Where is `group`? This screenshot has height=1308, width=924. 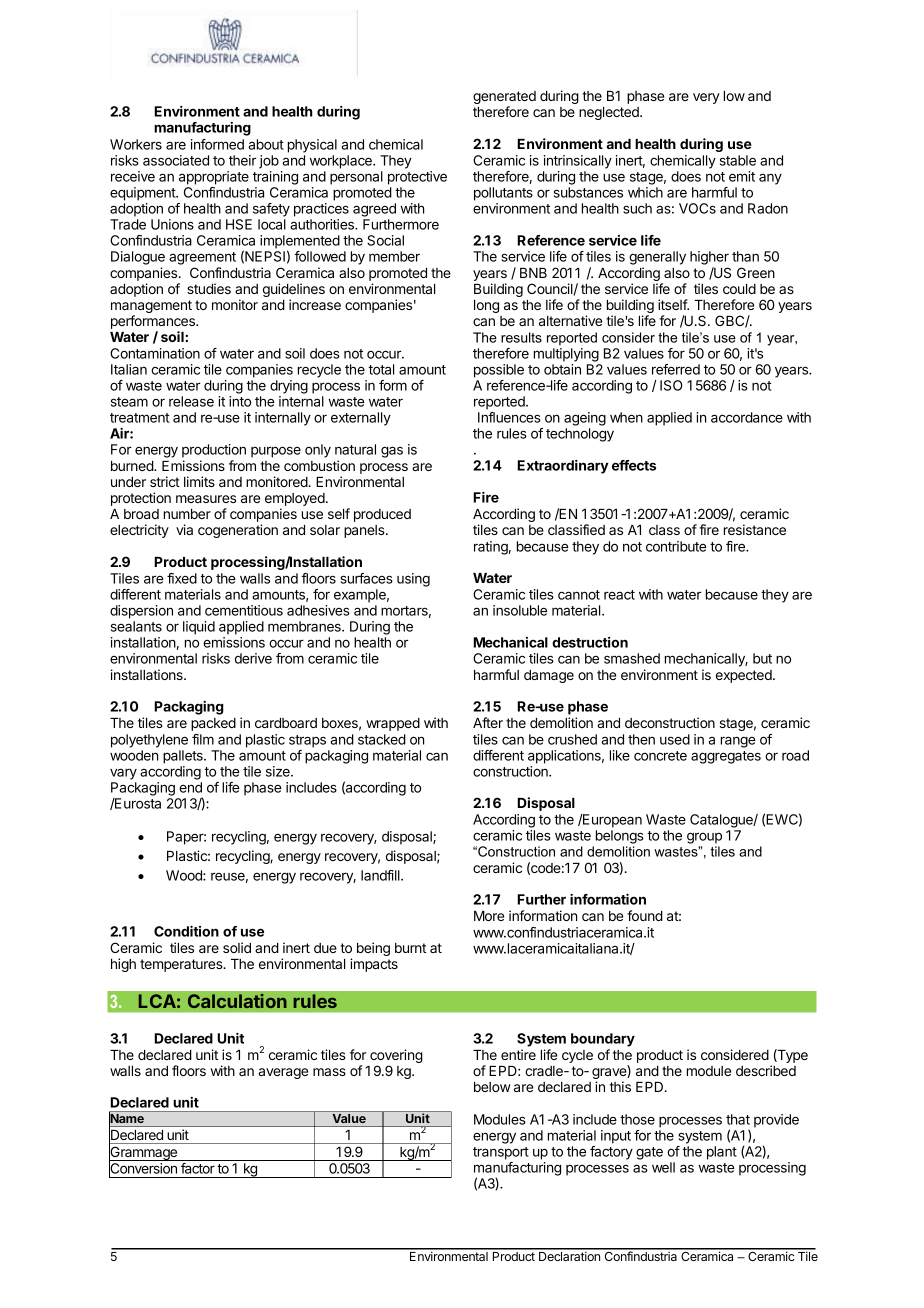
group is located at coordinates (704, 838).
